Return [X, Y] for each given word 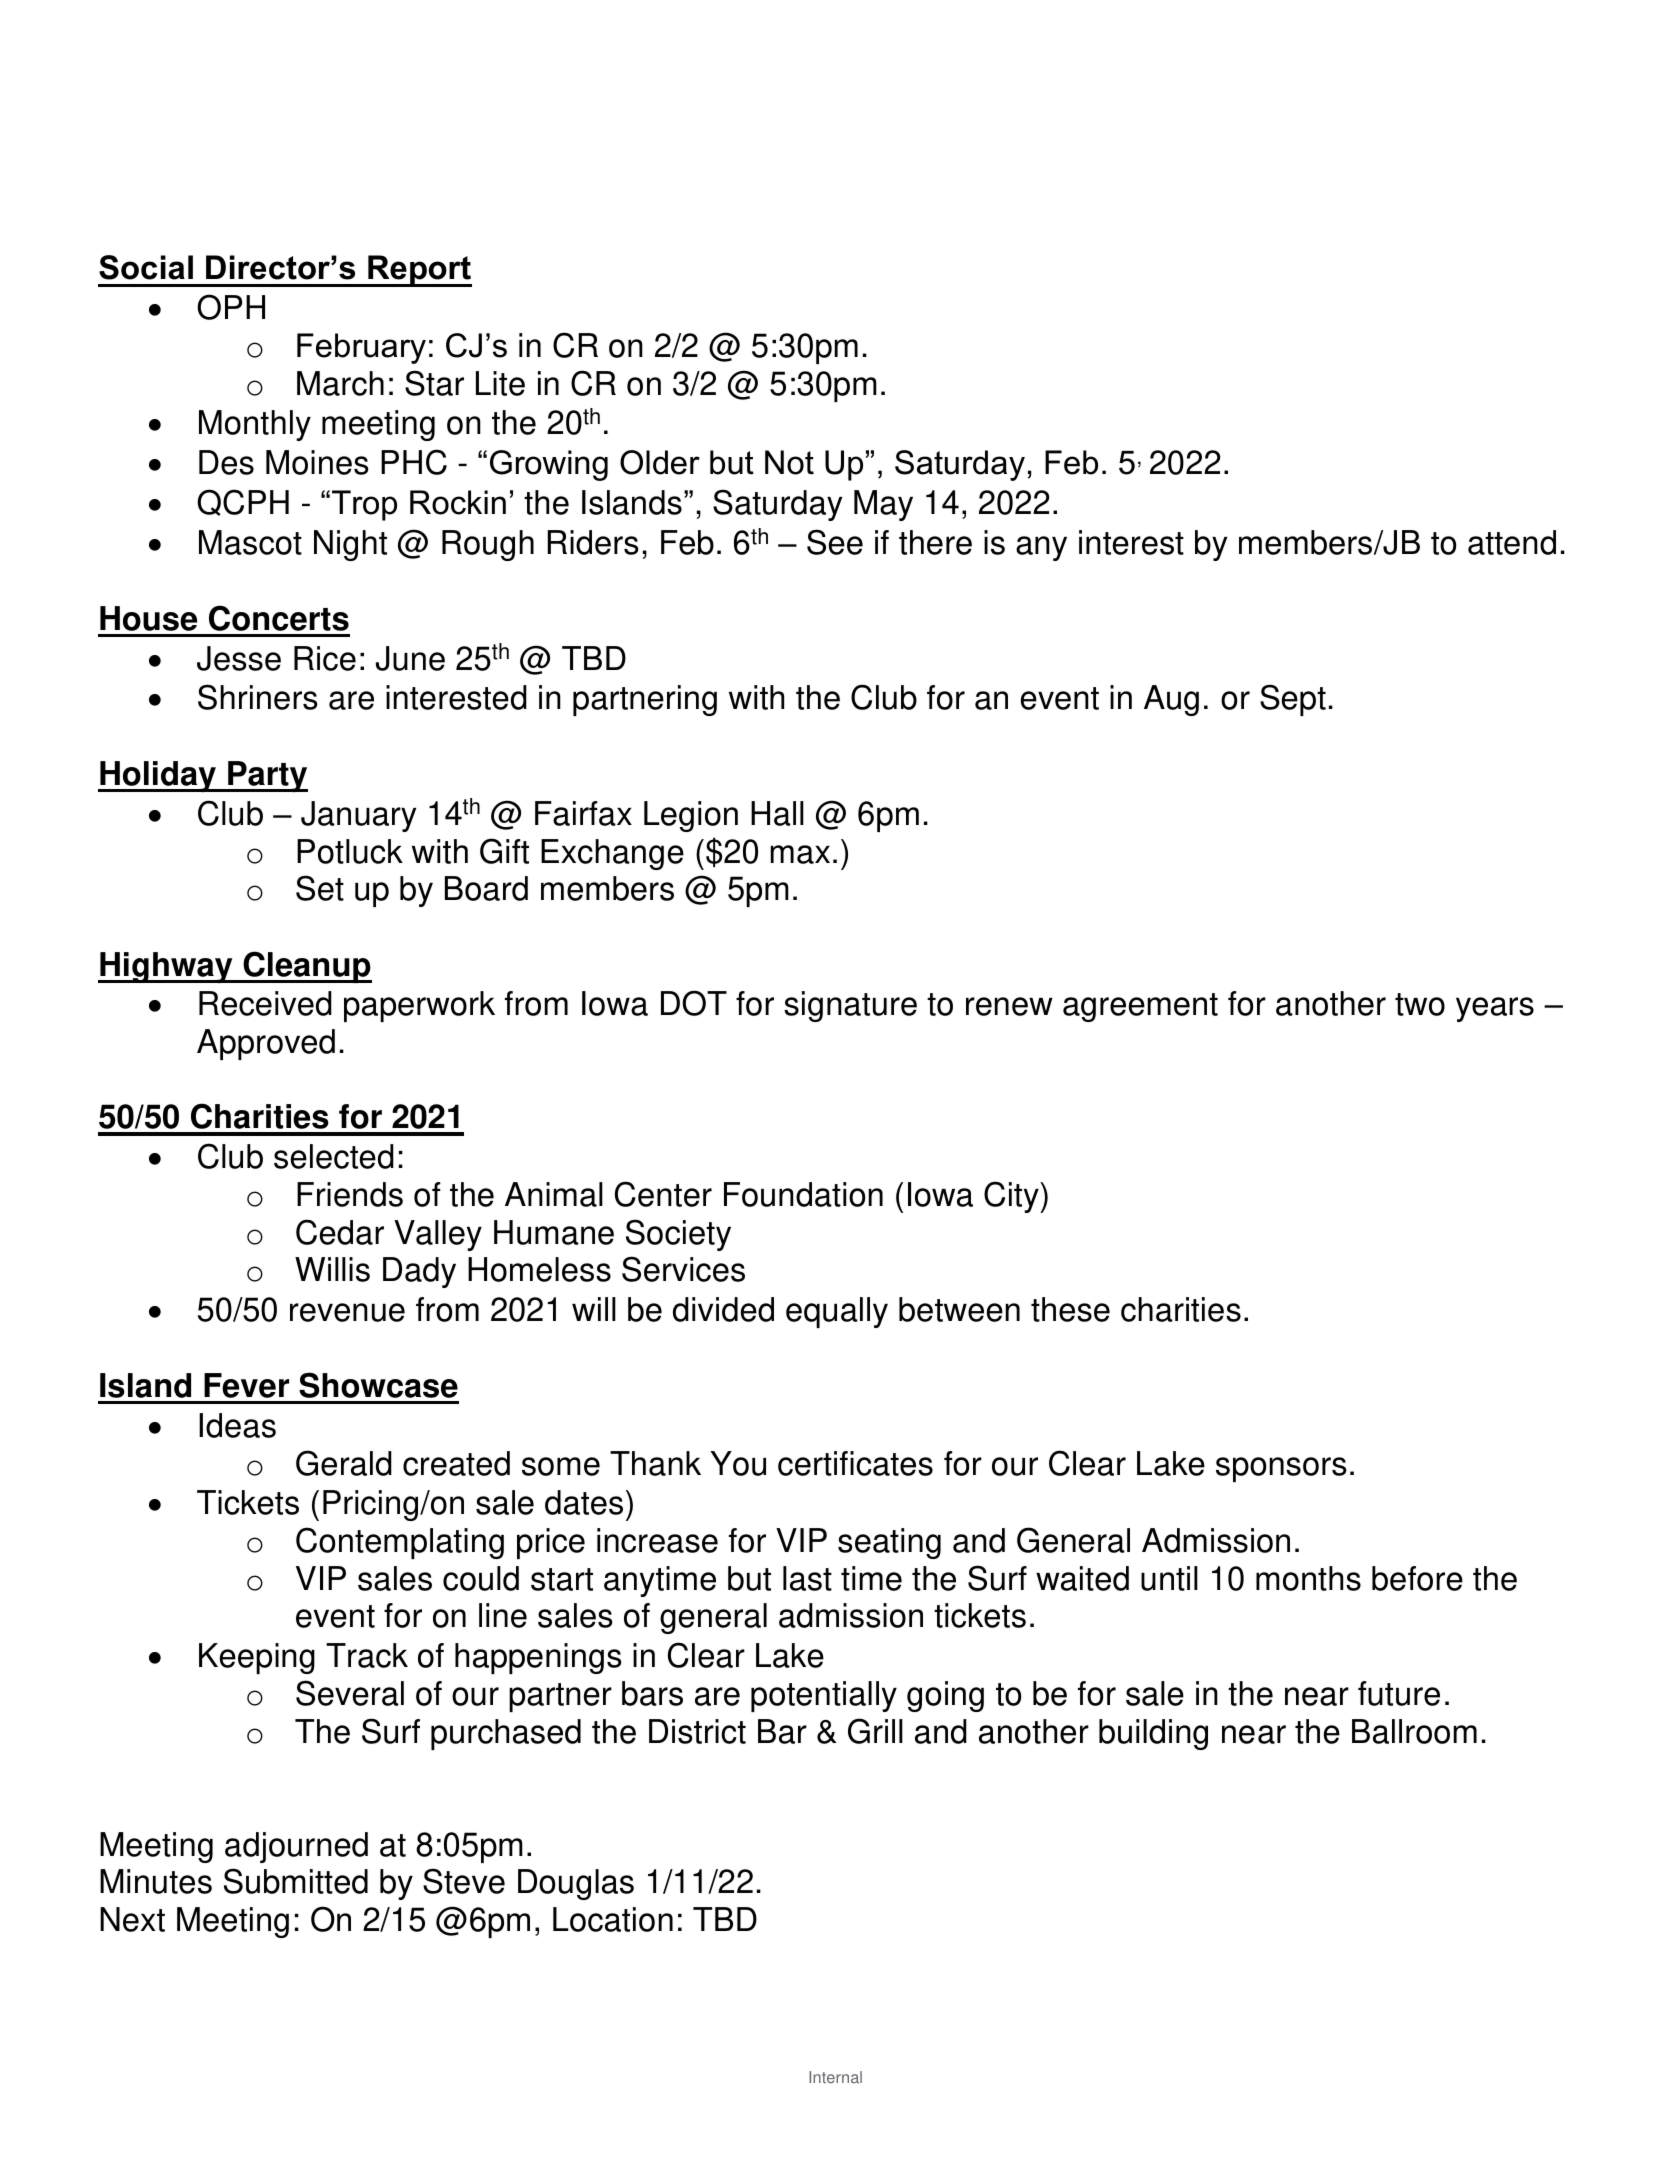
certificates [855, 1463]
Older [660, 462]
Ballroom [1414, 1731]
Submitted [296, 1881]
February [361, 348]
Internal [835, 2077]
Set [320, 888]
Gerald [344, 1463]
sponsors [1281, 1469]
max [800, 854]
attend [1512, 542]
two [1420, 1004]
